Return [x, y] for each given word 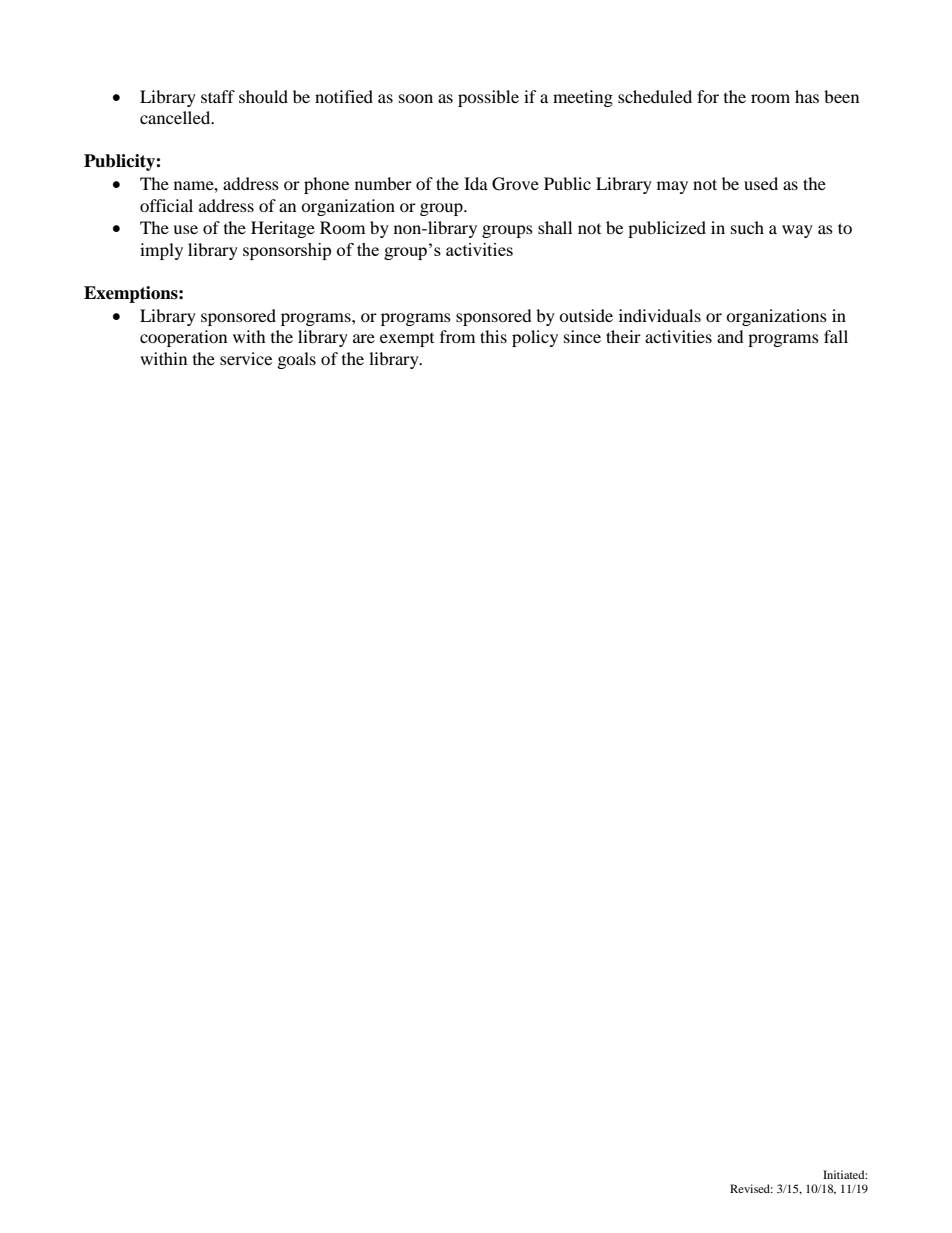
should [263, 96]
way [797, 231]
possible [488, 98]
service [246, 358]
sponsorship [287, 251]
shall [555, 227]
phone [326, 185]
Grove [515, 184]
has [807, 96]
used [761, 183]
